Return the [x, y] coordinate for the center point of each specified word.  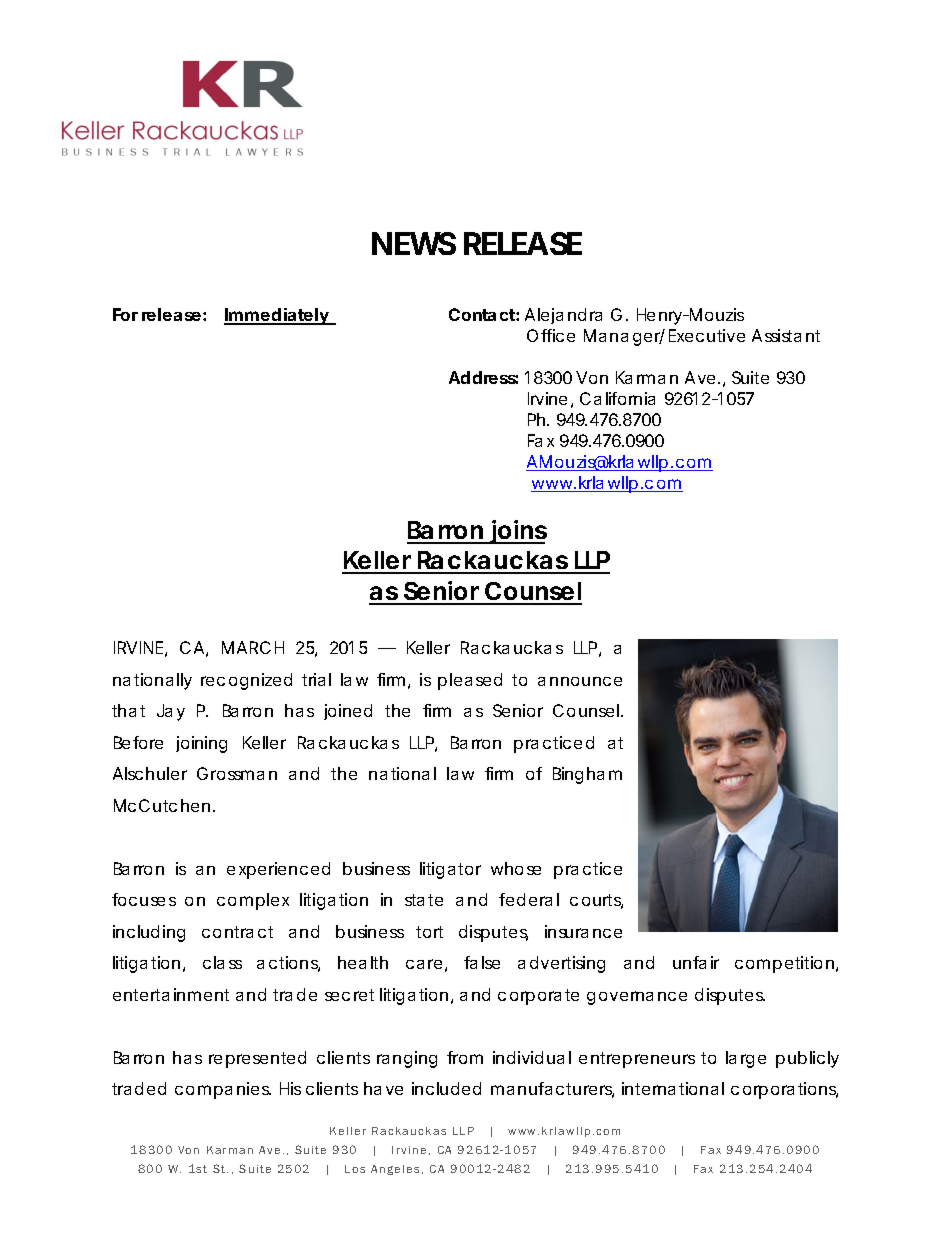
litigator [450, 870]
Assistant [786, 335]
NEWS [414, 243]
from [465, 1057]
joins [517, 532]
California [617, 398]
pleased [470, 681]
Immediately [277, 316]
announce [580, 681]
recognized [246, 681]
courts [596, 901]
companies [223, 1090]
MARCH [253, 647]
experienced [278, 870]
